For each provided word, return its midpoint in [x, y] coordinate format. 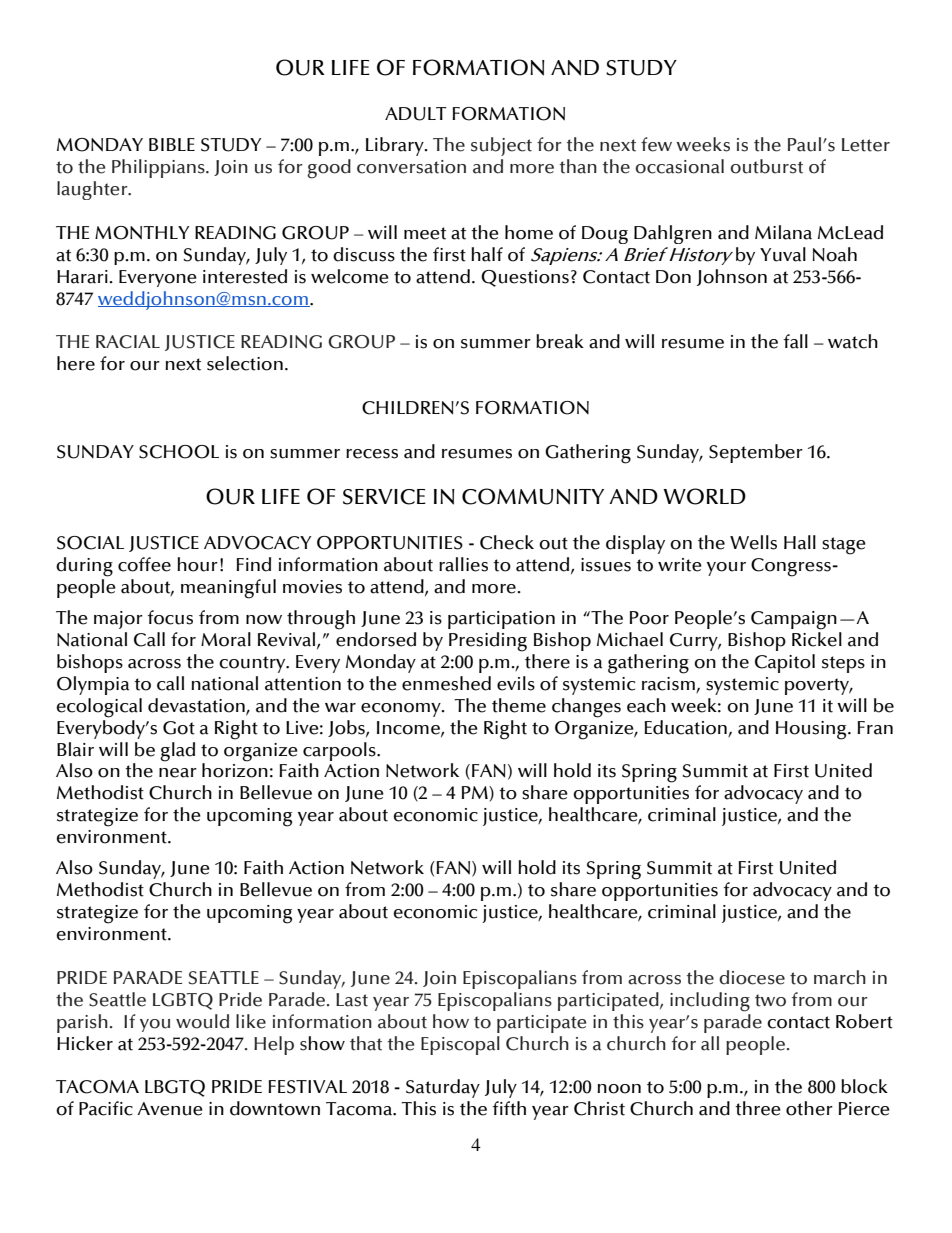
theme [519, 705]
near [178, 773]
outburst [767, 166]
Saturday [443, 1088]
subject [501, 146]
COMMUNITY [533, 496]
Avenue [170, 1109]
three [758, 1108]
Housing [812, 730]
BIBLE [172, 144]
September [756, 453]
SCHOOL [179, 452]
